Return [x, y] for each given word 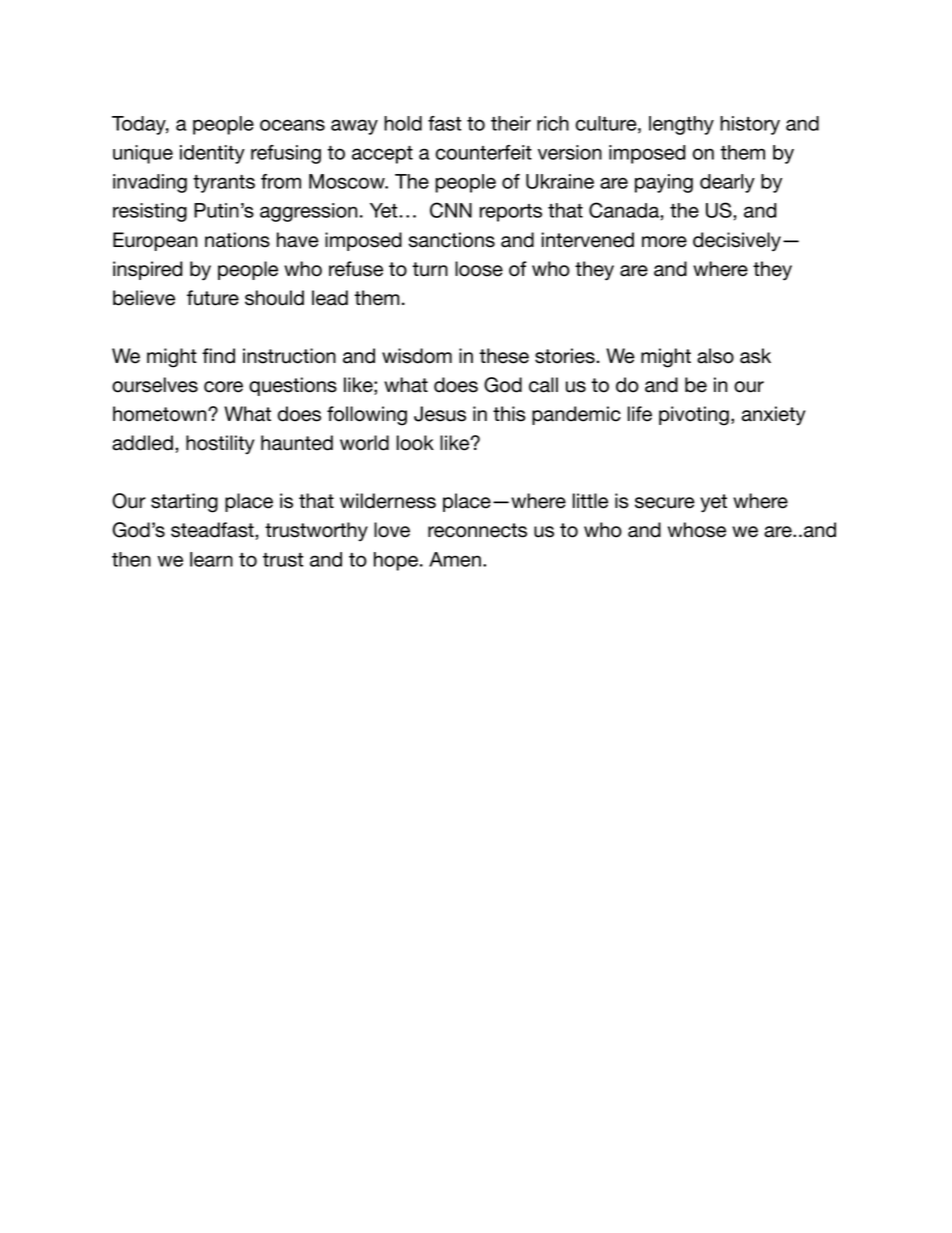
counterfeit [484, 152]
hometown [161, 414]
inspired [148, 270]
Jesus [440, 414]
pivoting [694, 416]
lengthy [681, 125]
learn [211, 559]
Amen [455, 559]
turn [430, 269]
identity [212, 154]
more [664, 242]
